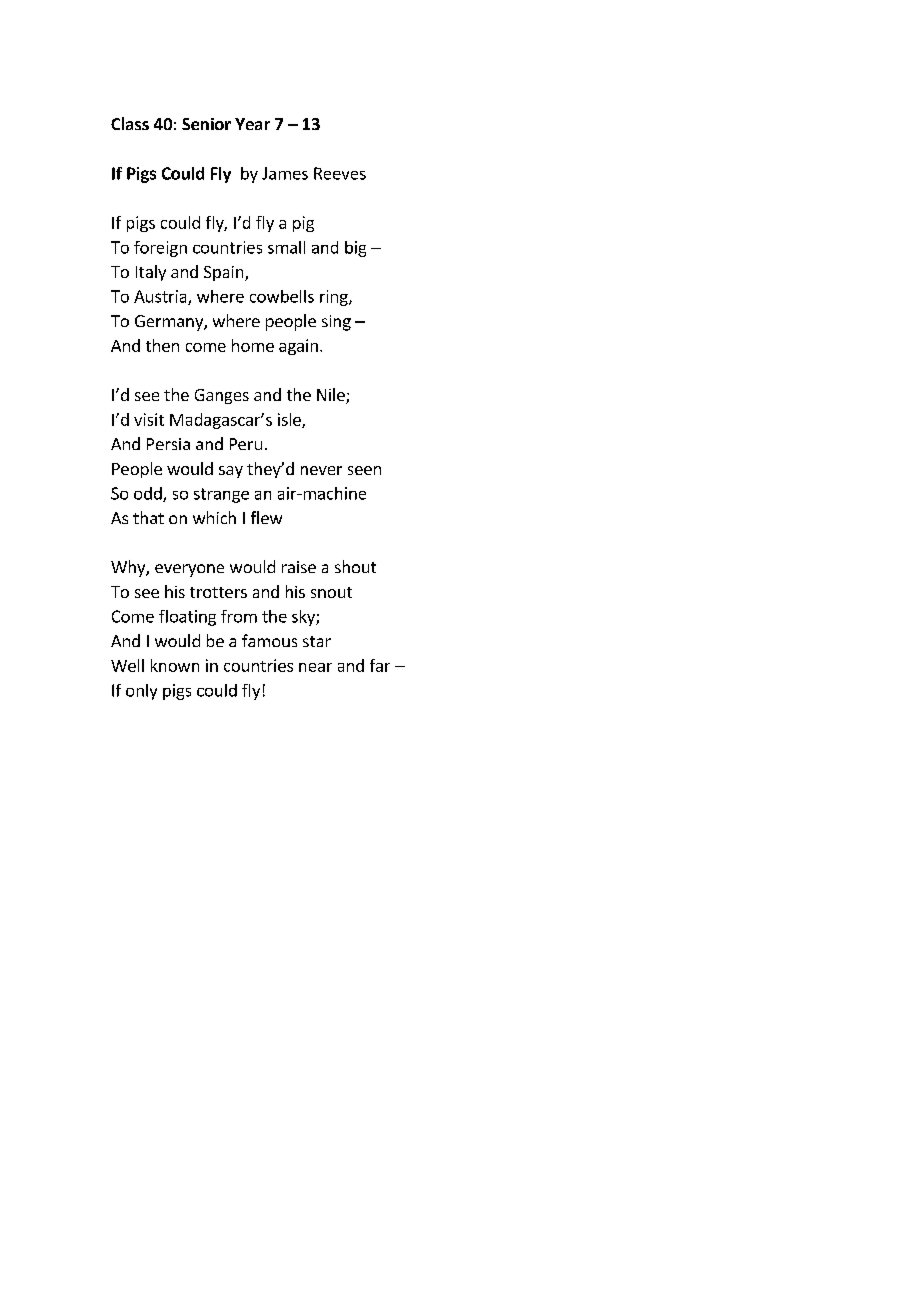 This screenshot has height=1308, width=924. Describe the element at coordinates (252, 124) in the screenshot. I see `Year` at that location.
